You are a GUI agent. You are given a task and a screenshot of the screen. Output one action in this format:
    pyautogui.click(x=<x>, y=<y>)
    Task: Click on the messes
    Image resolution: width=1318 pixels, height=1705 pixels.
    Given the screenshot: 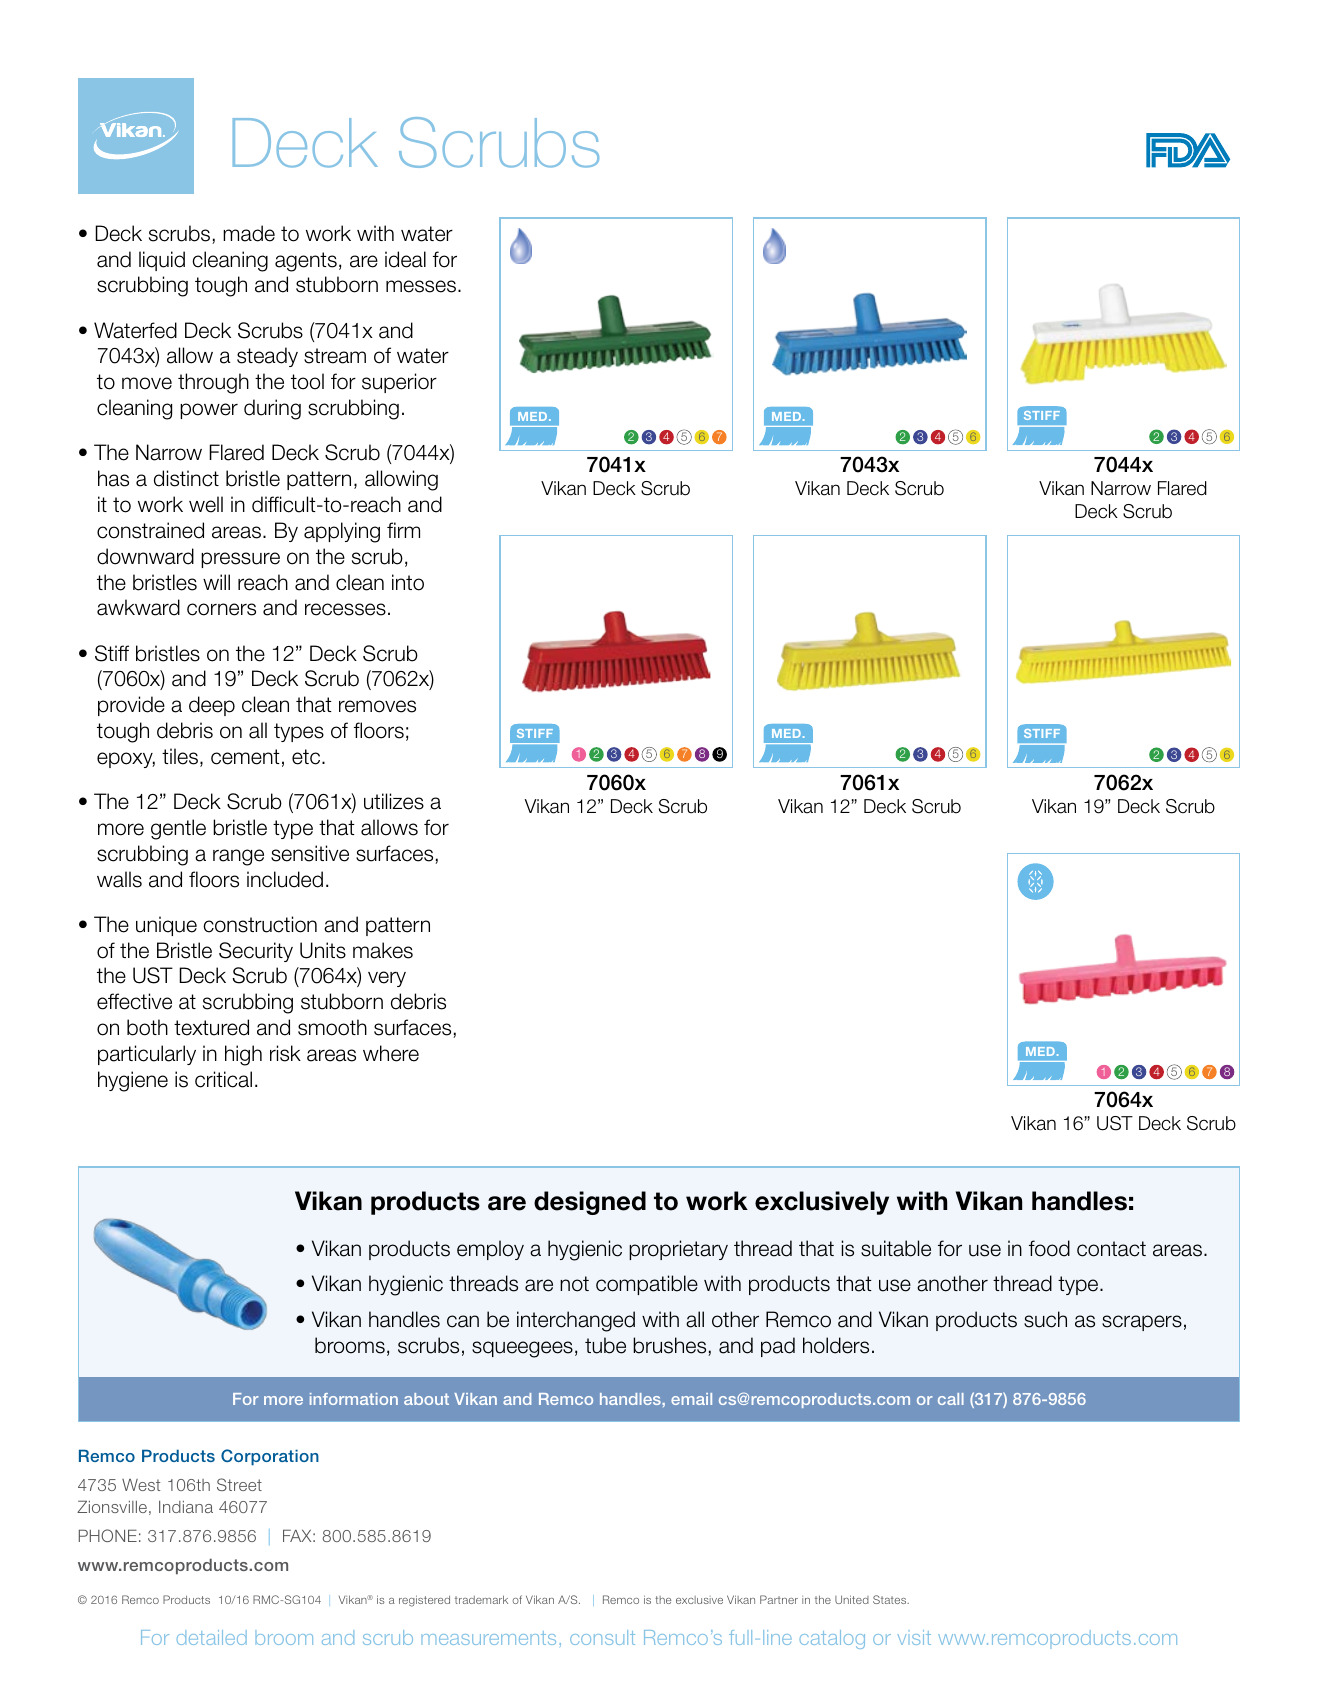 What is the action you would take?
    pyautogui.click(x=421, y=286)
